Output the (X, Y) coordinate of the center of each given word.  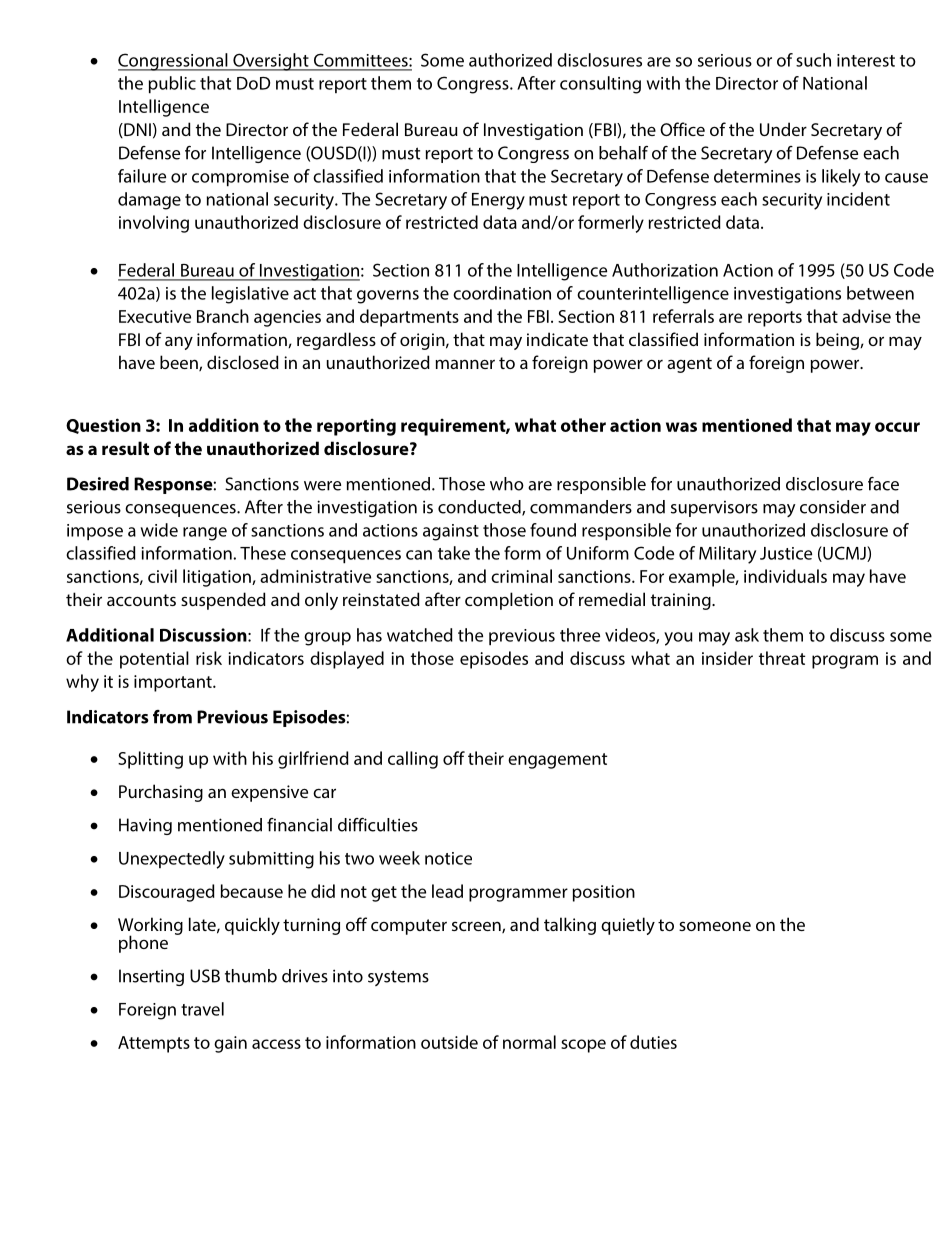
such (813, 60)
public (172, 85)
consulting (600, 85)
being (838, 341)
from (172, 717)
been (180, 363)
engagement (557, 761)
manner (465, 364)
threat (782, 658)
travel (202, 1009)
